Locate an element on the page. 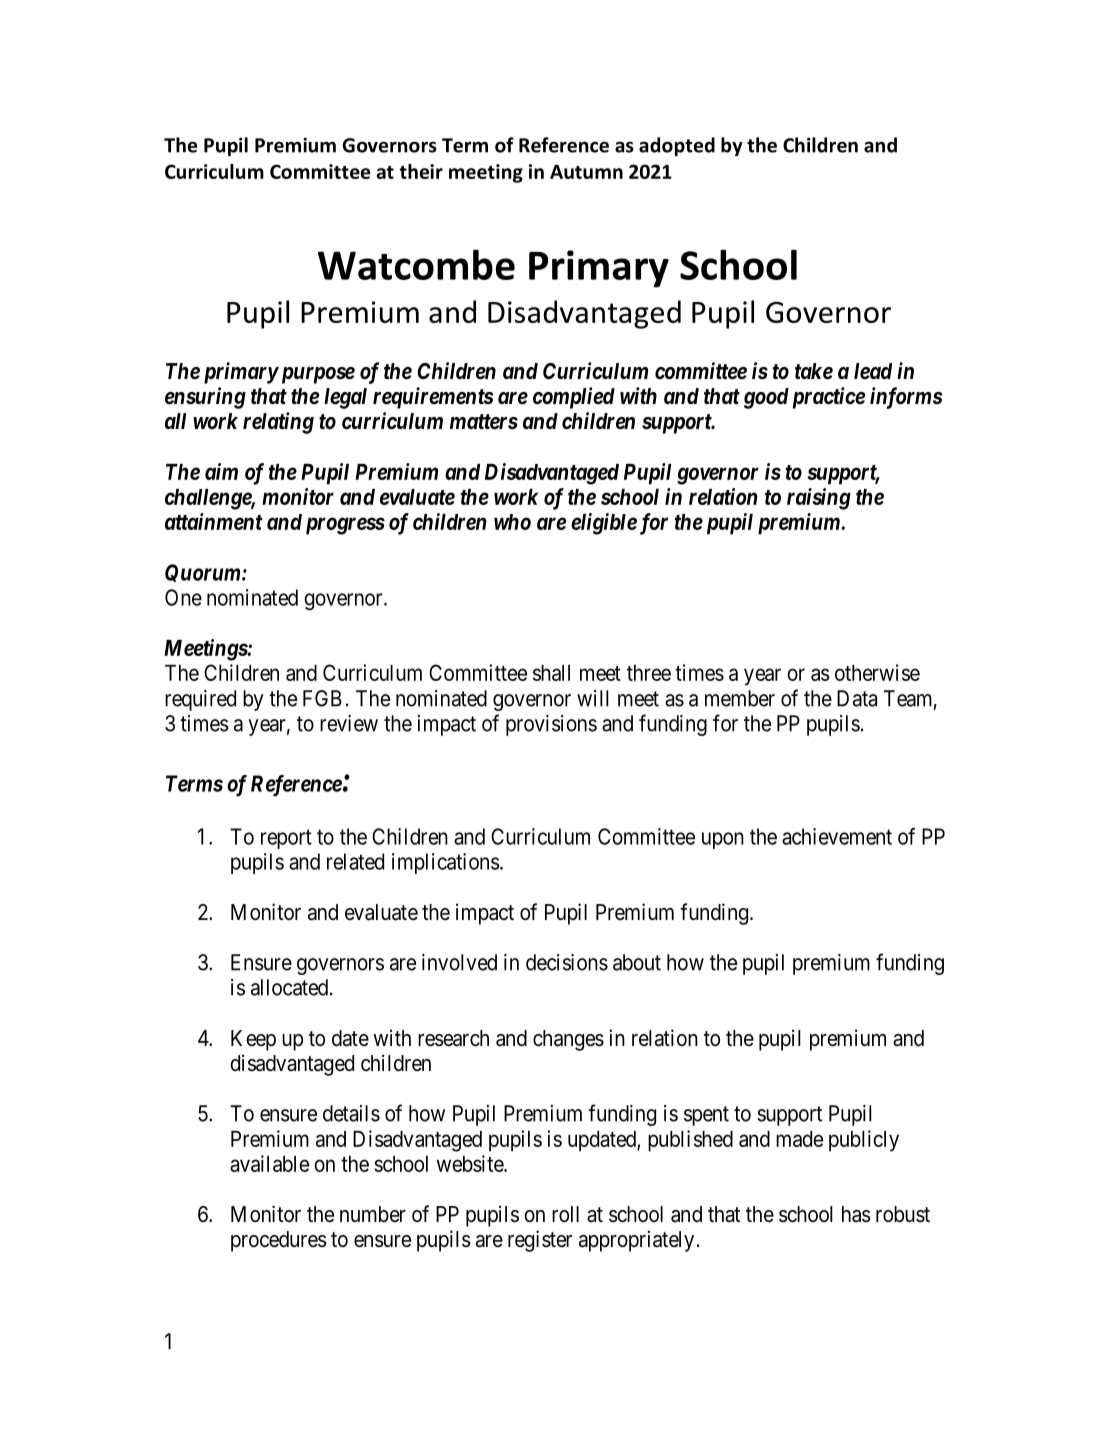 This page has height=1444, width=1116. shall is located at coordinates (551, 673).
